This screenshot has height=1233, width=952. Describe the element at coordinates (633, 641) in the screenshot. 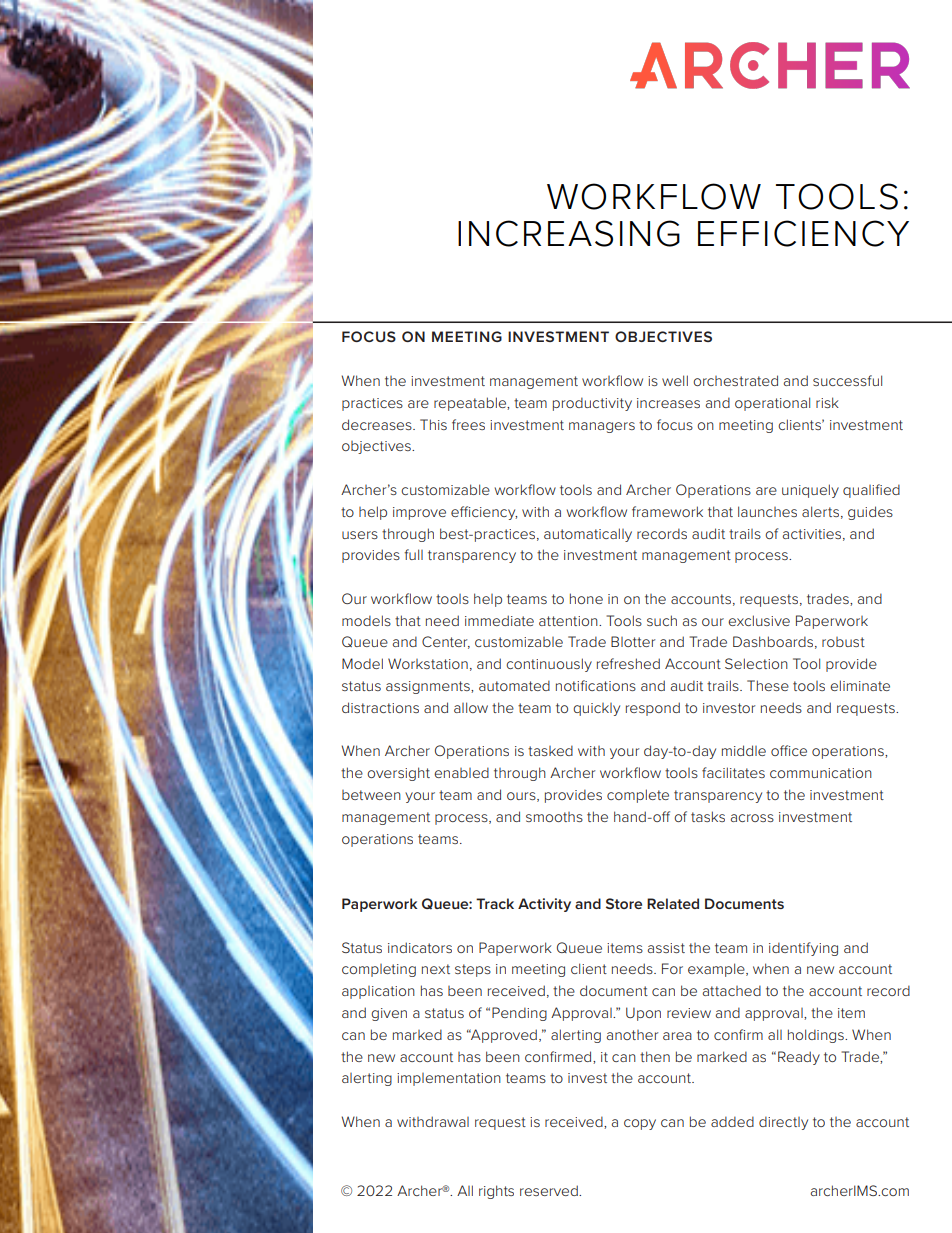

I see `Blotter` at that location.
